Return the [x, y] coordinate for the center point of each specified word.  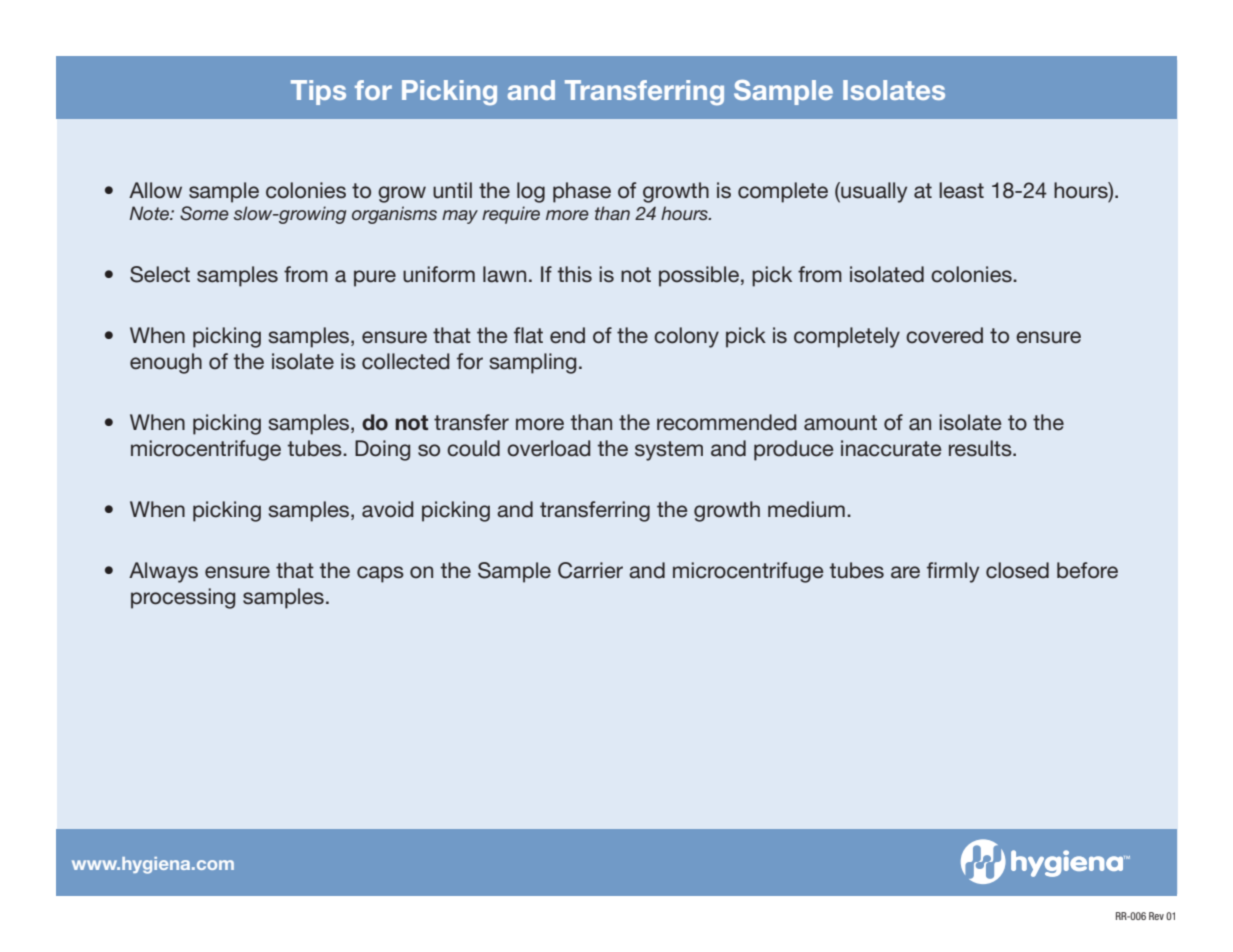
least [961, 190]
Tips [318, 92]
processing [183, 598]
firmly [953, 572]
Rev [1156, 916]
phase [582, 192]
